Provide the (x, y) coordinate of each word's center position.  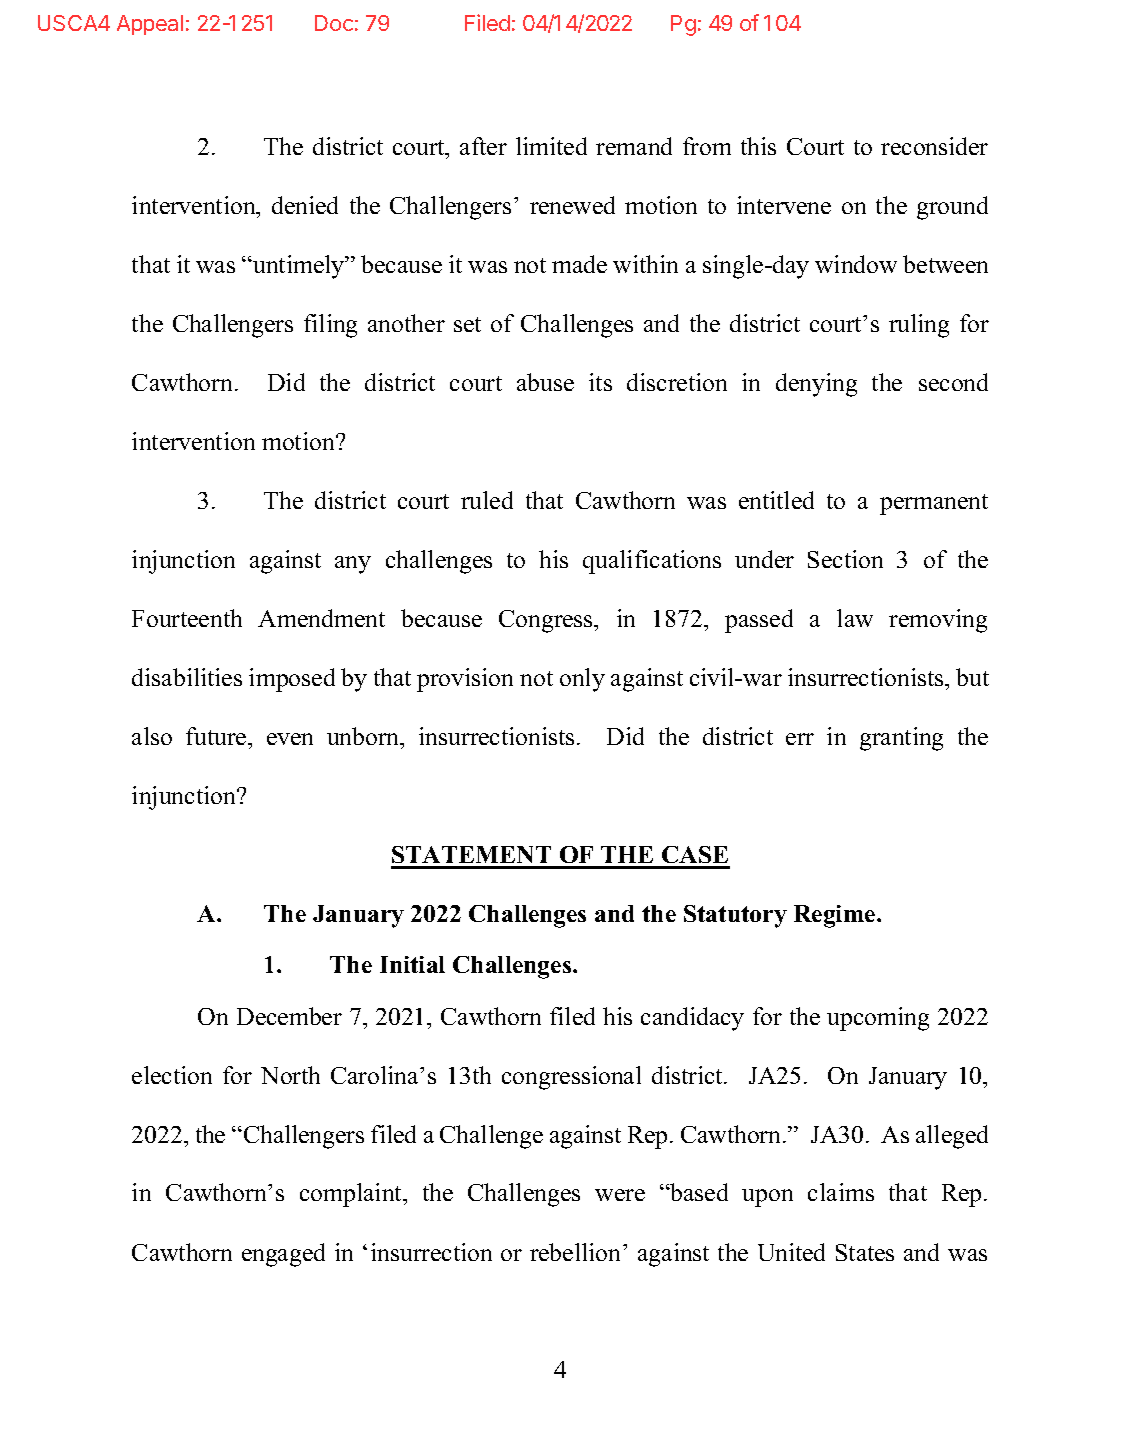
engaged (283, 1255)
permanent (934, 504)
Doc (334, 23)
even (290, 739)
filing (330, 326)
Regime (836, 916)
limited (551, 146)
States (865, 1252)
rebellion (575, 1252)
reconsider (934, 146)
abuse (545, 382)
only (582, 680)
